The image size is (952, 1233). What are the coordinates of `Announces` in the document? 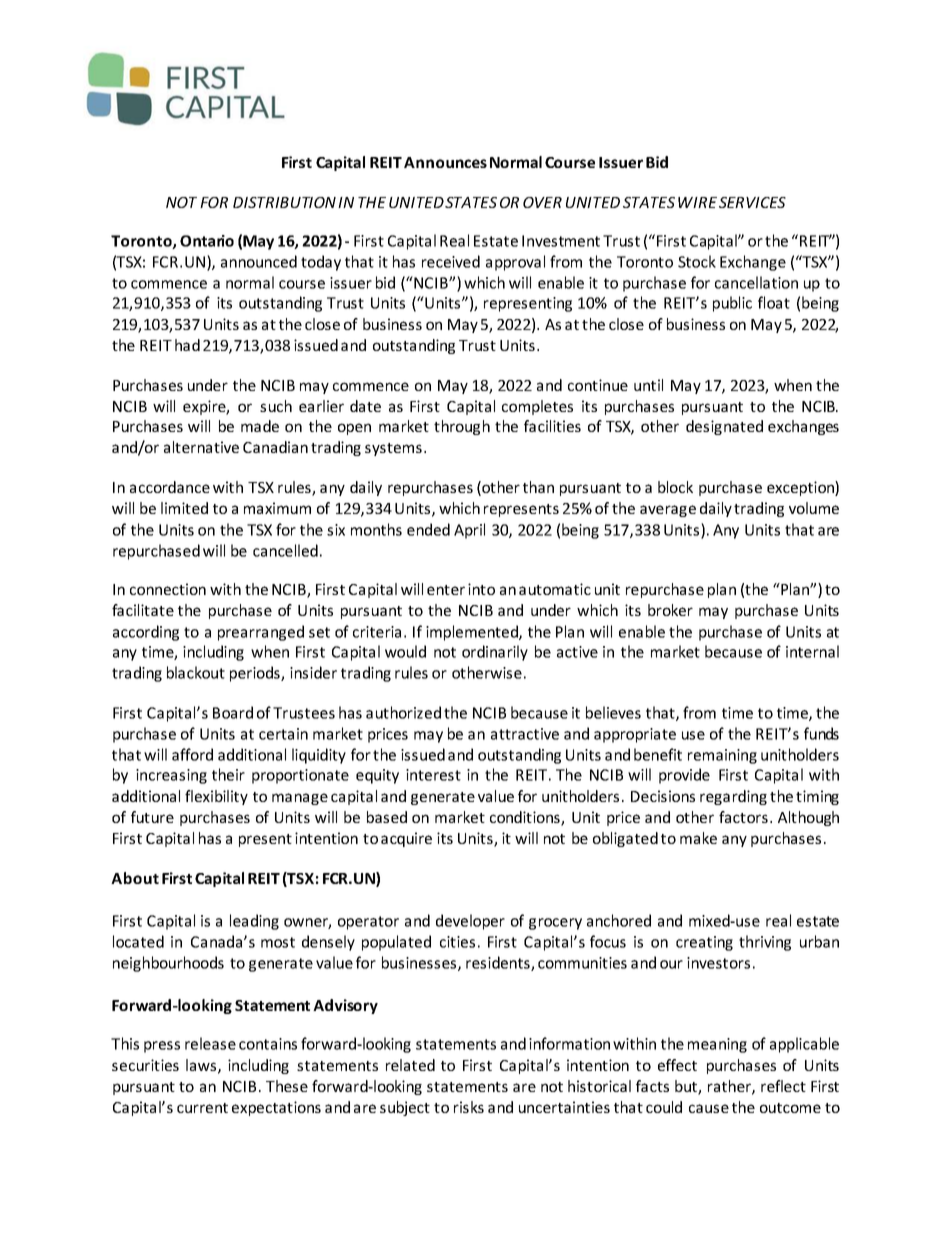 It's located at (445, 162).
